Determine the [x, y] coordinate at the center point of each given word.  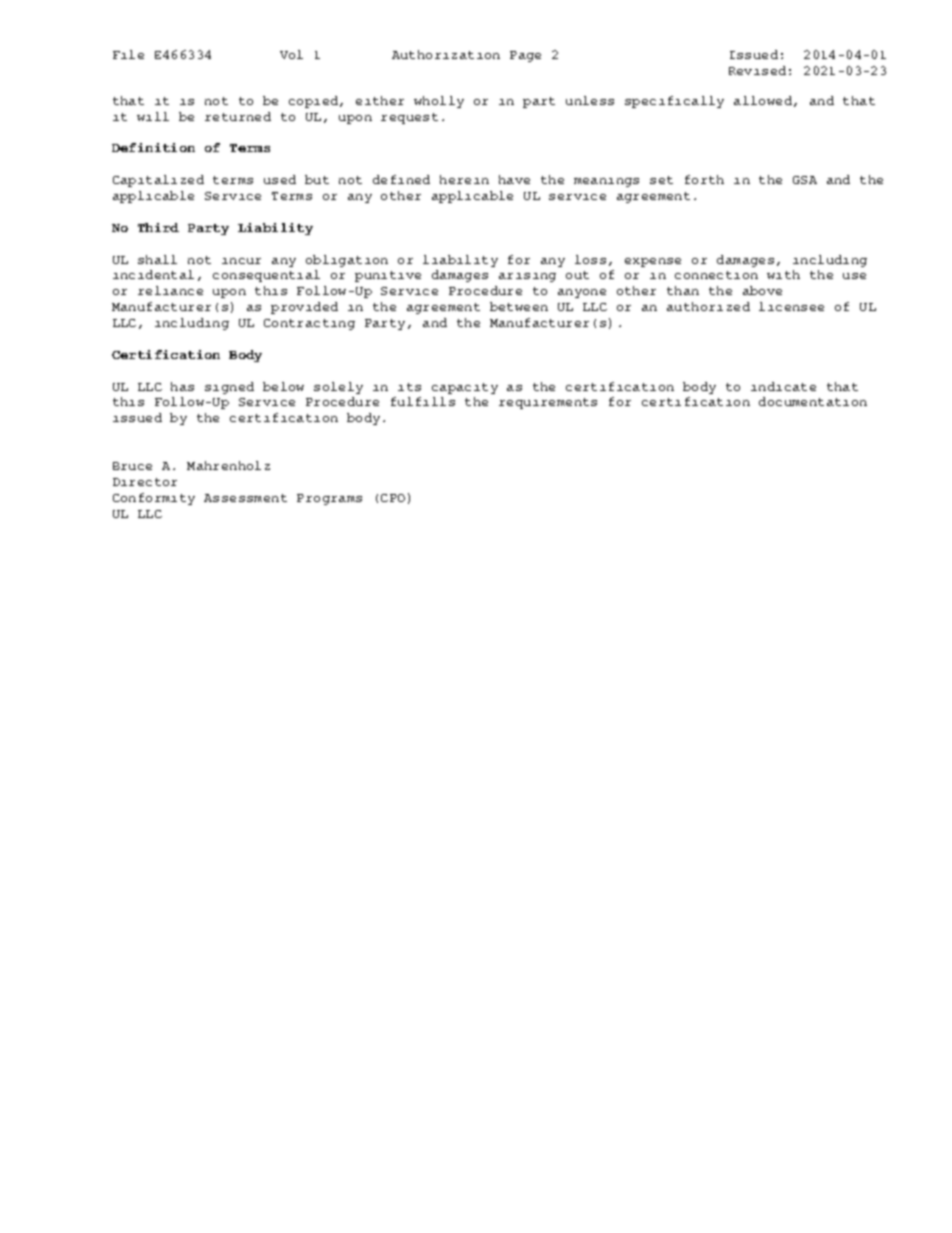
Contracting [309, 324]
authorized [708, 306]
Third [158, 227]
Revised [757, 70]
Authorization [446, 54]
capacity [465, 388]
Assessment [245, 498]
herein [464, 179]
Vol [291, 54]
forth [704, 179]
